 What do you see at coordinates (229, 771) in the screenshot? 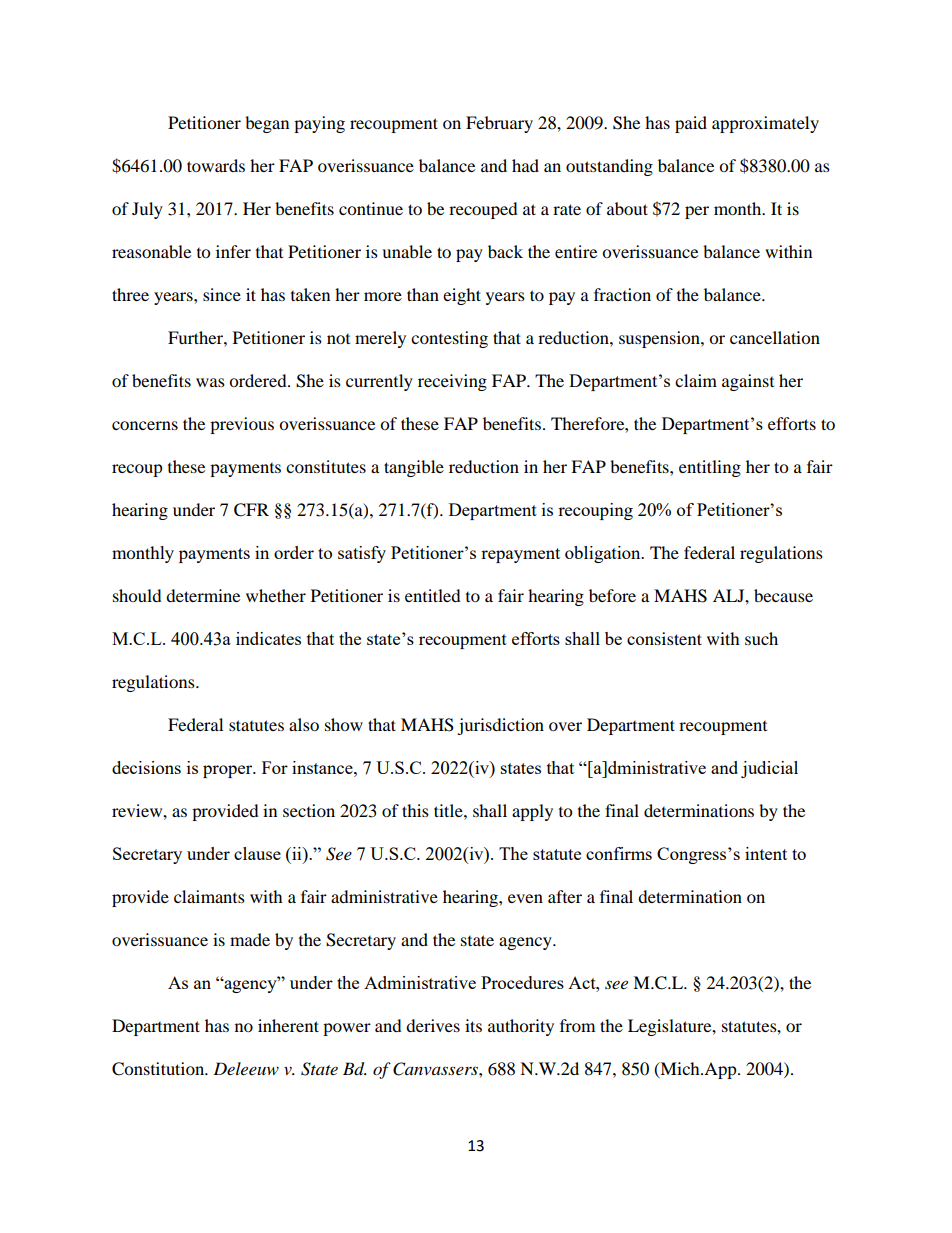
I see `proper` at bounding box center [229, 771].
